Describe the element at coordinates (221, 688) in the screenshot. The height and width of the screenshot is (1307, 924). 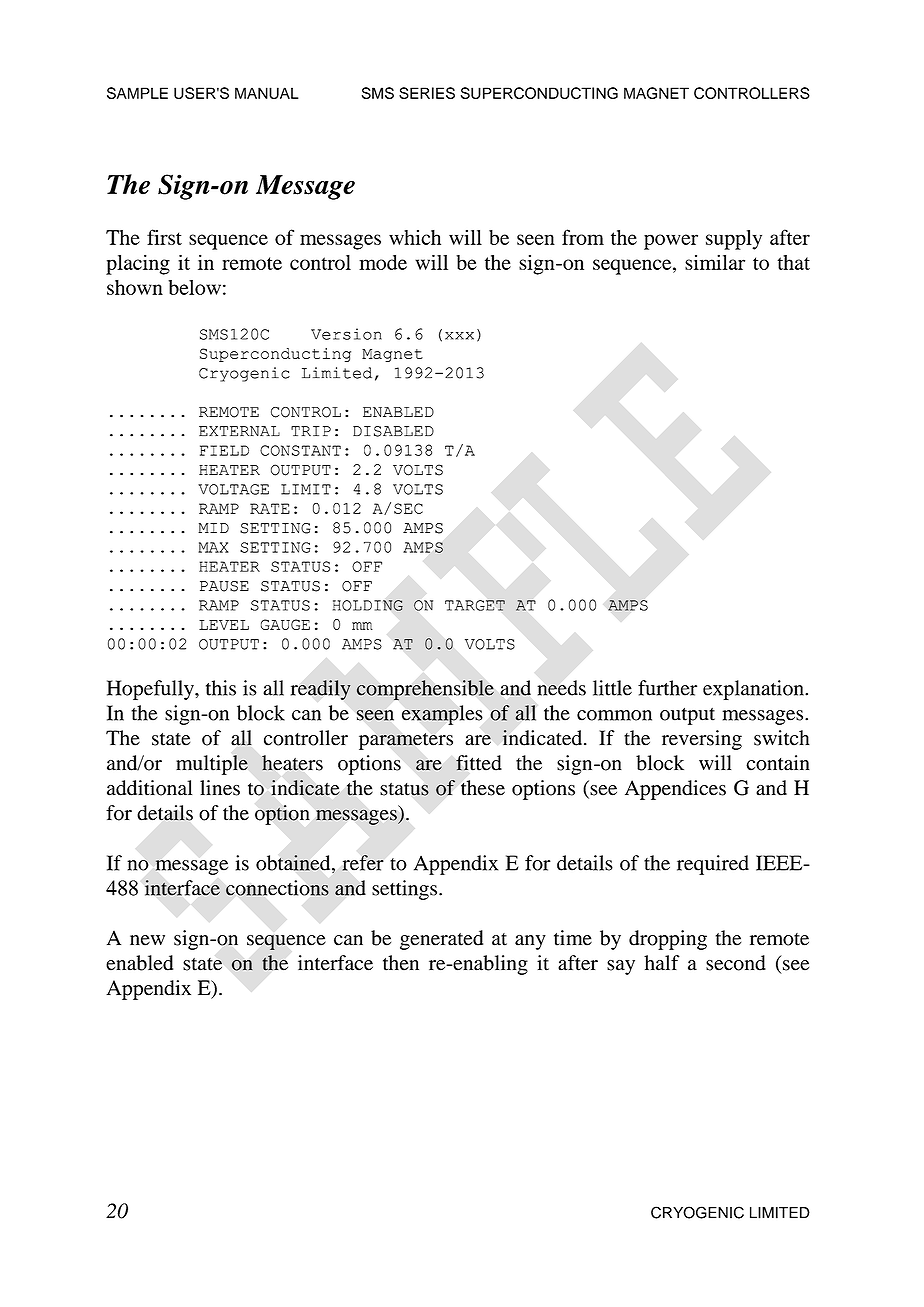
I see `this` at that location.
